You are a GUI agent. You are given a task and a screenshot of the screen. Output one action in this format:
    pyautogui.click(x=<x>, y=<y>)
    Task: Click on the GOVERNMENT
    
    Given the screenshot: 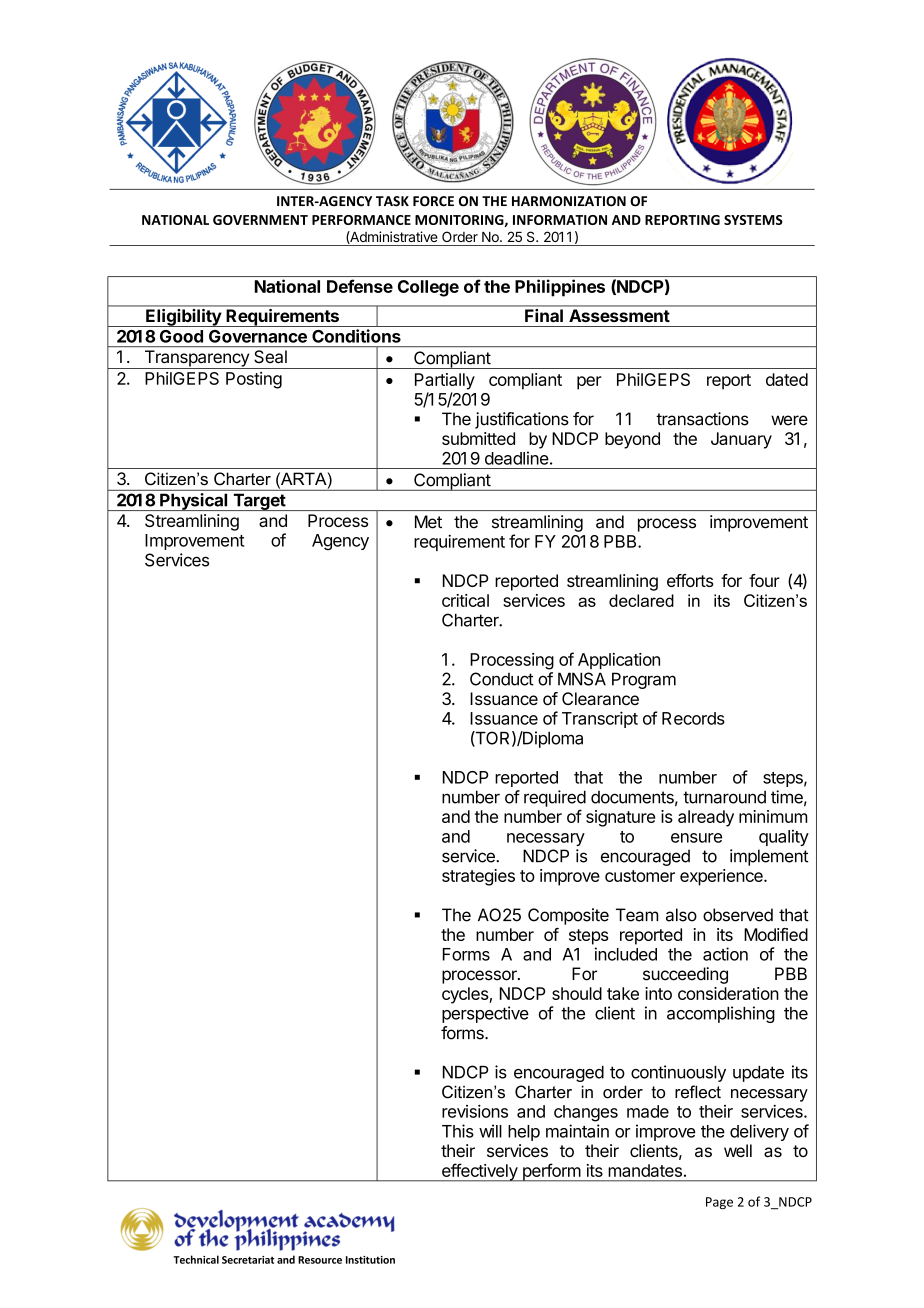 What is the action you would take?
    pyautogui.click(x=260, y=220)
